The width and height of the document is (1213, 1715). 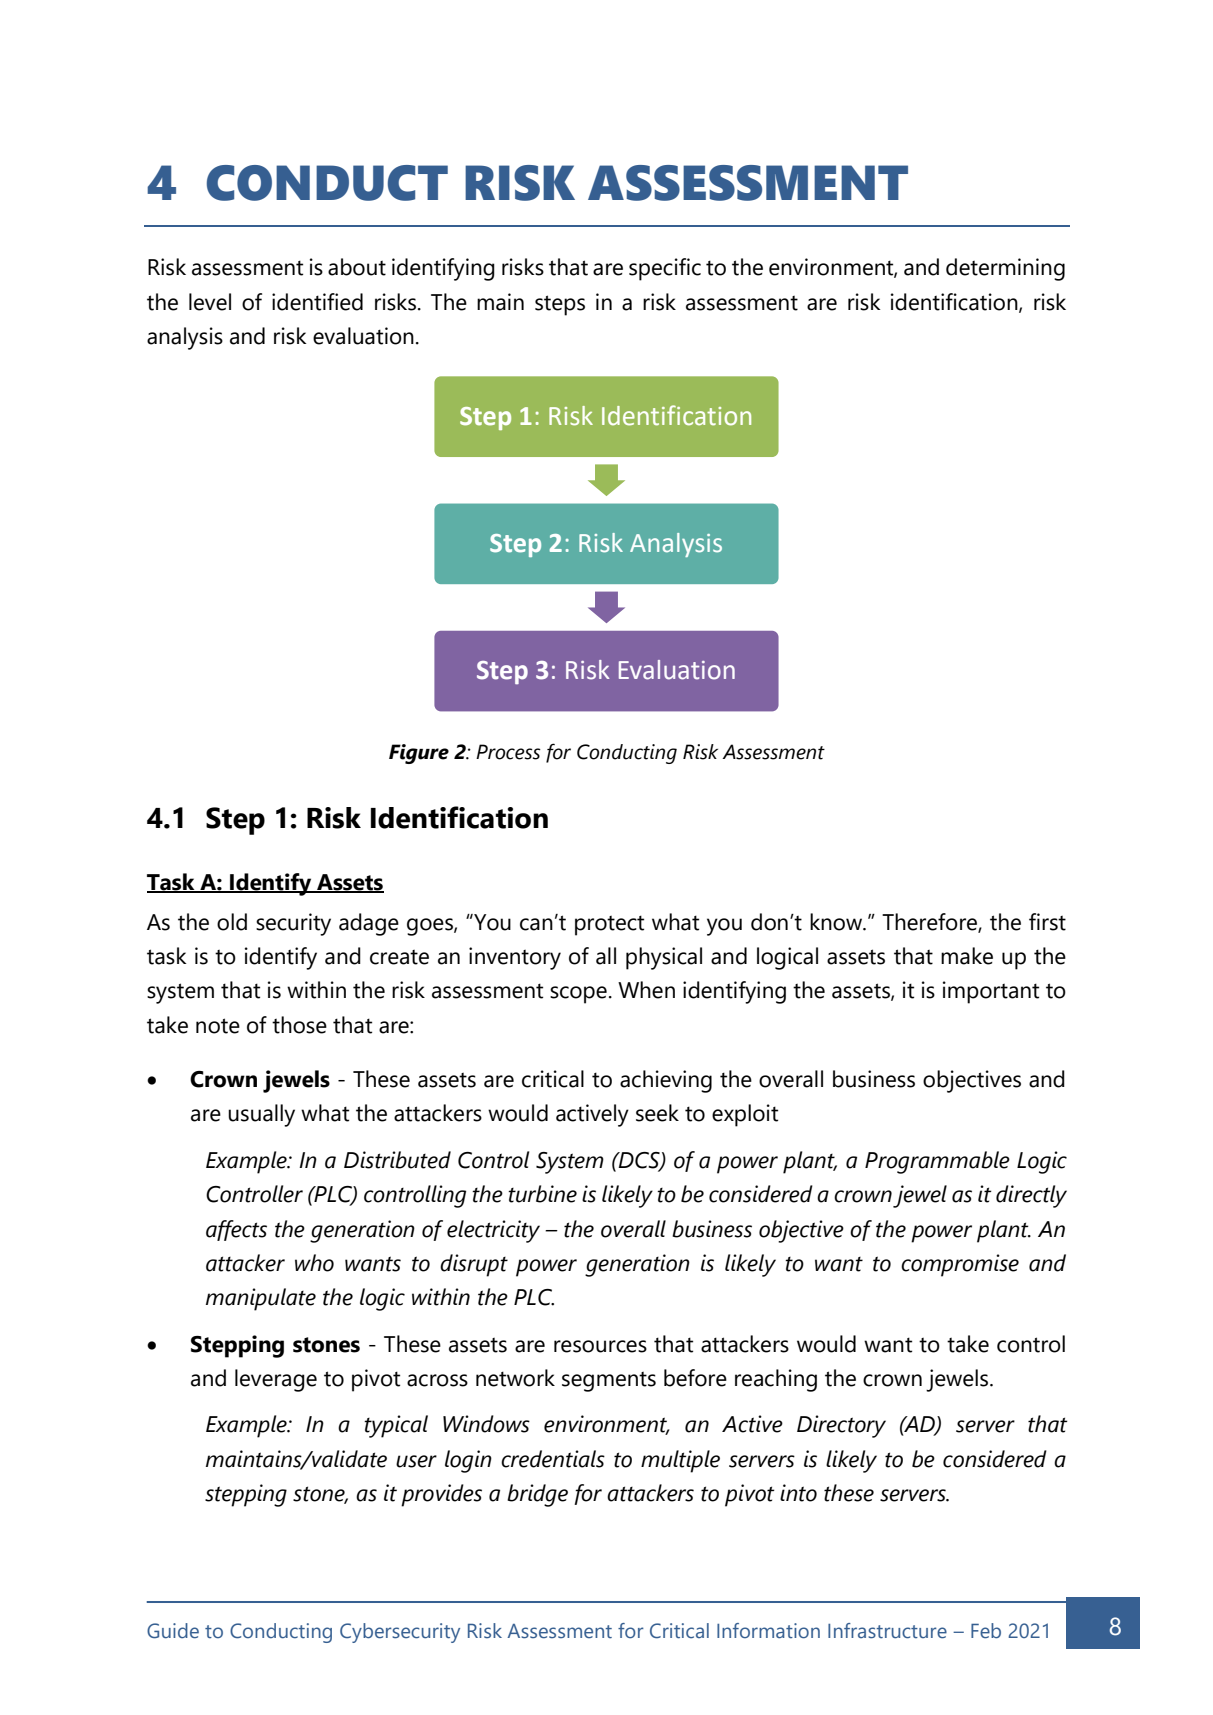 I want to click on Guide, so click(x=173, y=1631).
